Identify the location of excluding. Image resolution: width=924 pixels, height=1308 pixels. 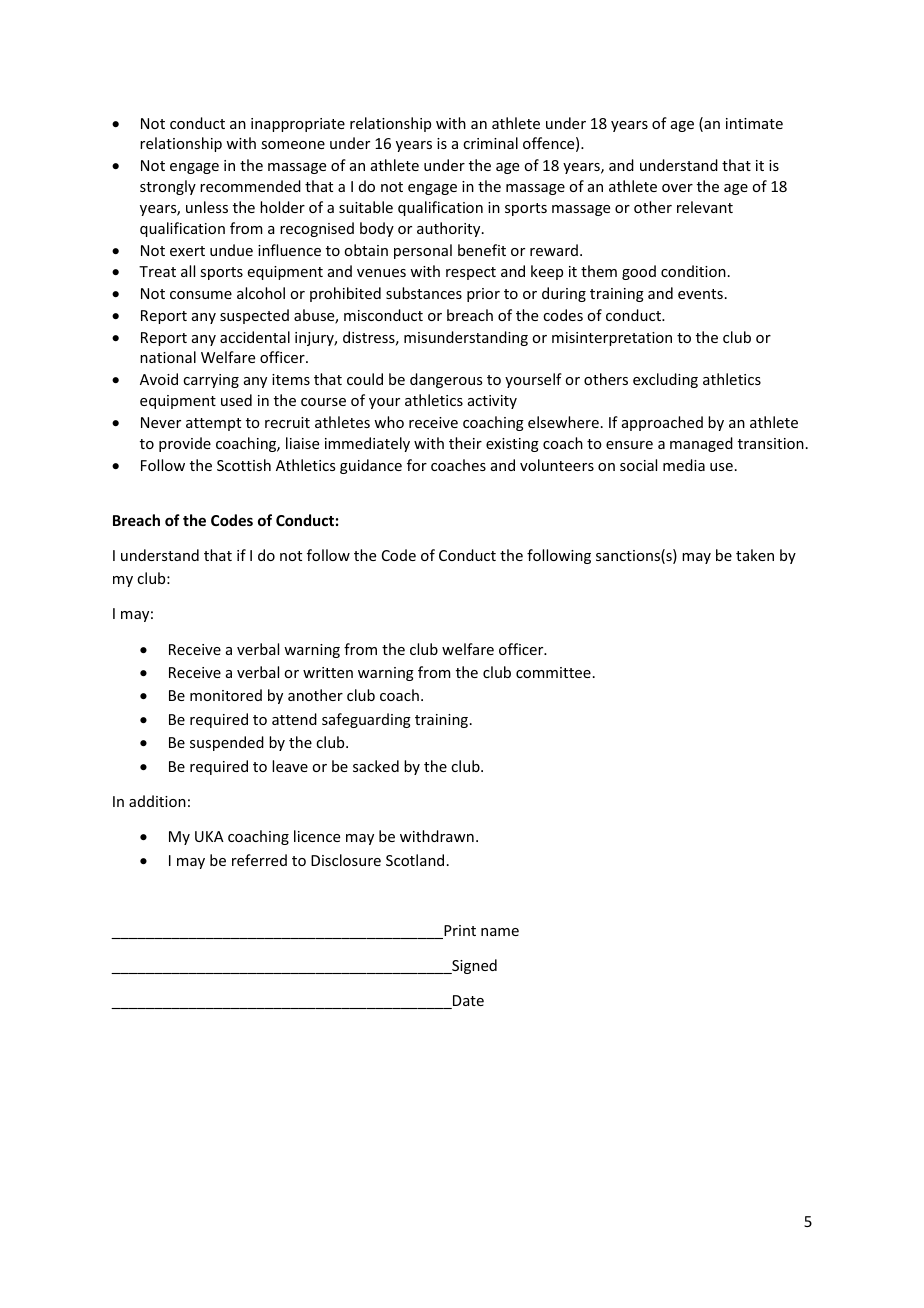
(665, 380).
